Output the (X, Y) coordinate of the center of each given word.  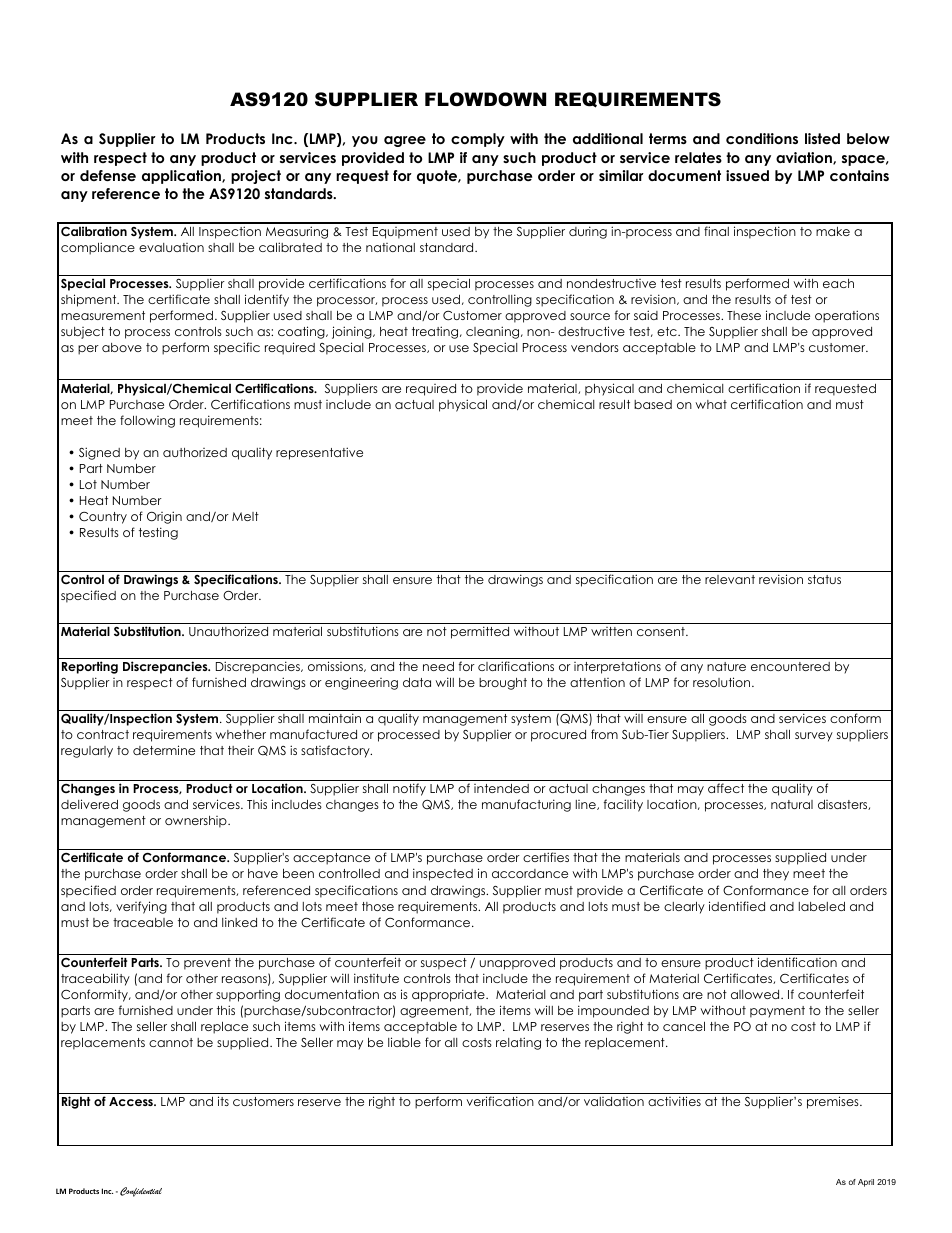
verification (500, 1101)
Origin (164, 517)
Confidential (141, 1192)
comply (478, 140)
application (182, 177)
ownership (197, 822)
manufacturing (526, 805)
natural (792, 804)
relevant (730, 579)
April (866, 1183)
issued (747, 175)
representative (319, 453)
